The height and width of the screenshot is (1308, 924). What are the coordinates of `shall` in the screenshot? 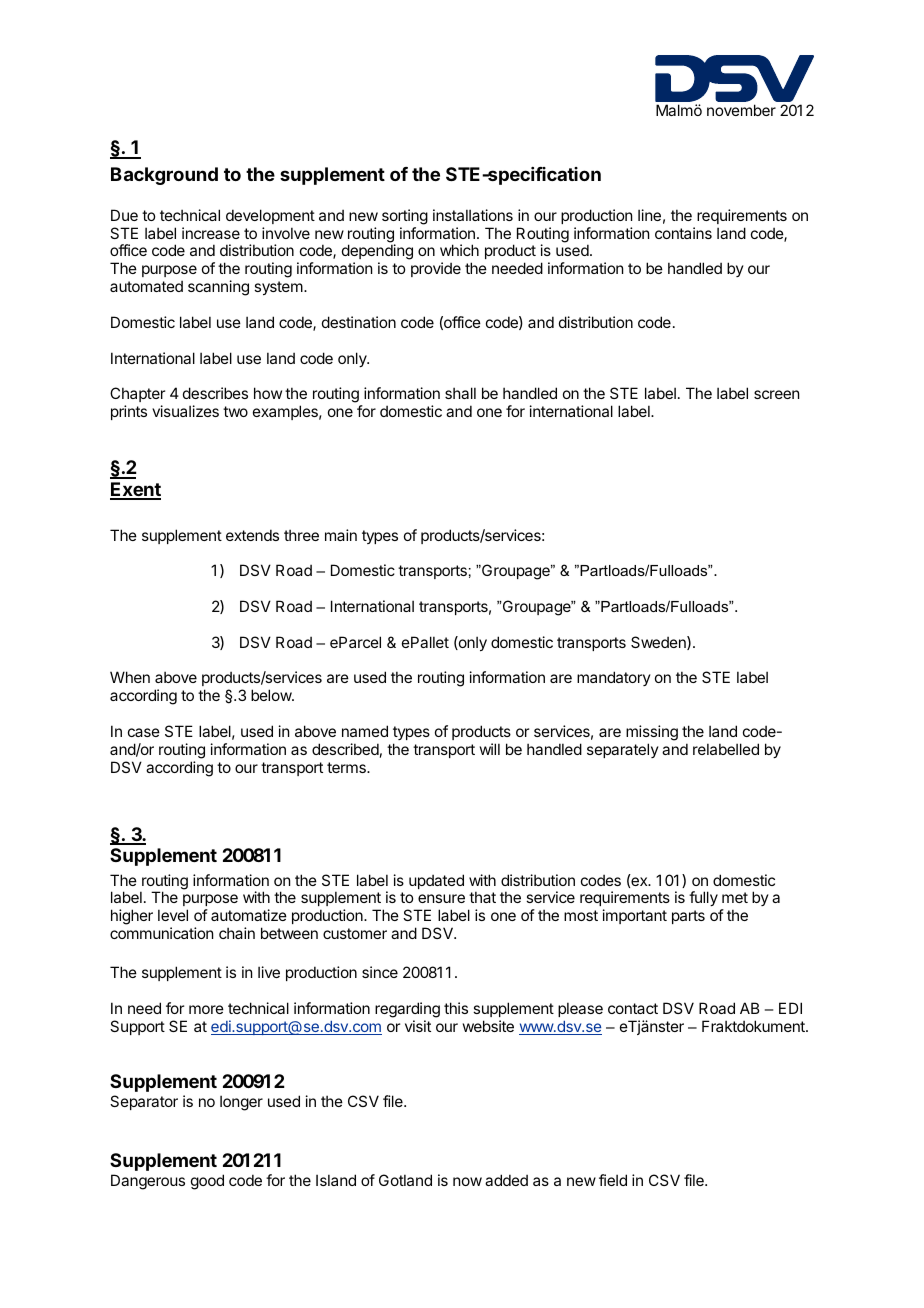 It's located at (460, 393).
